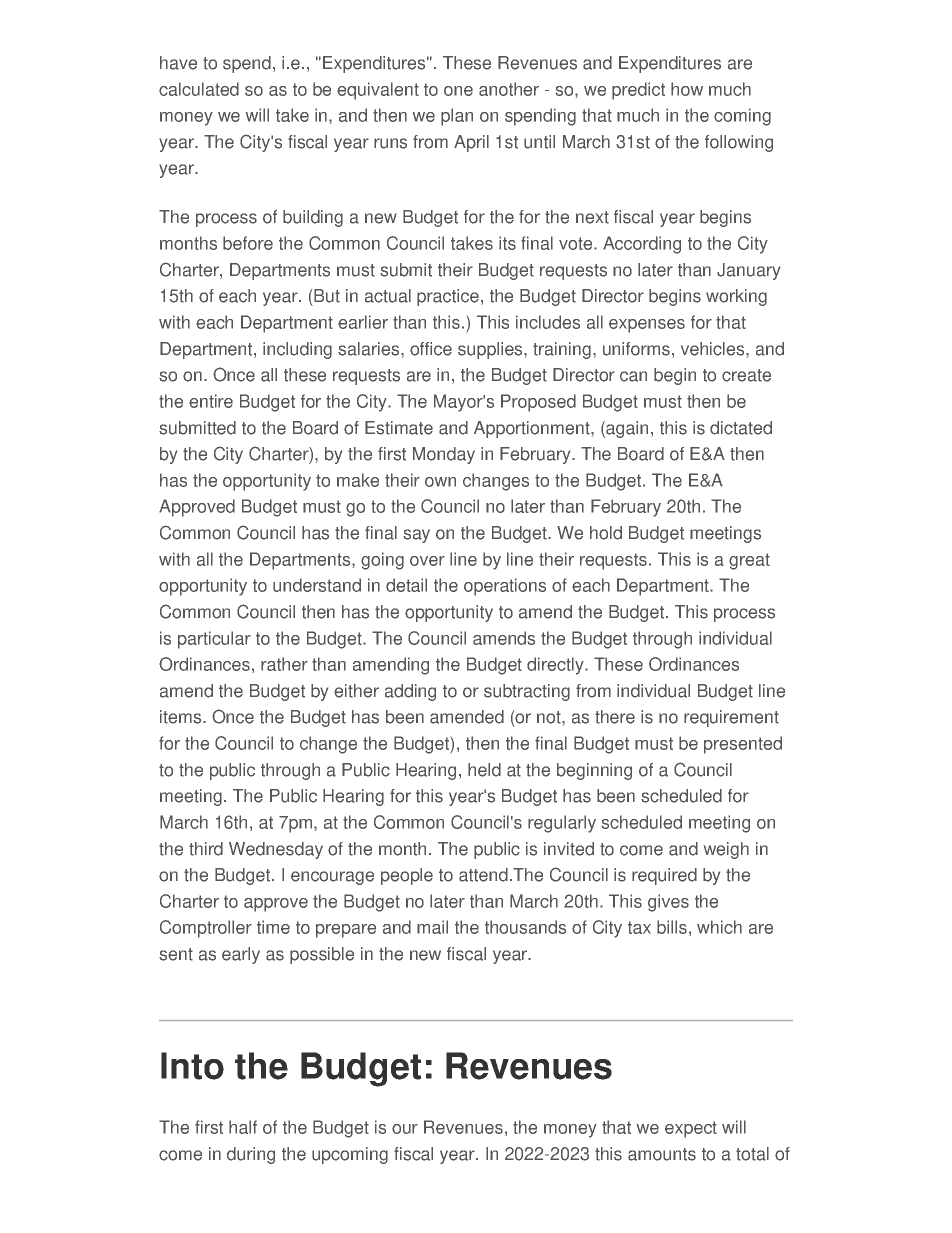 The height and width of the document is (1233, 952). What do you see at coordinates (214, 640) in the document?
I see `particular` at bounding box center [214, 640].
